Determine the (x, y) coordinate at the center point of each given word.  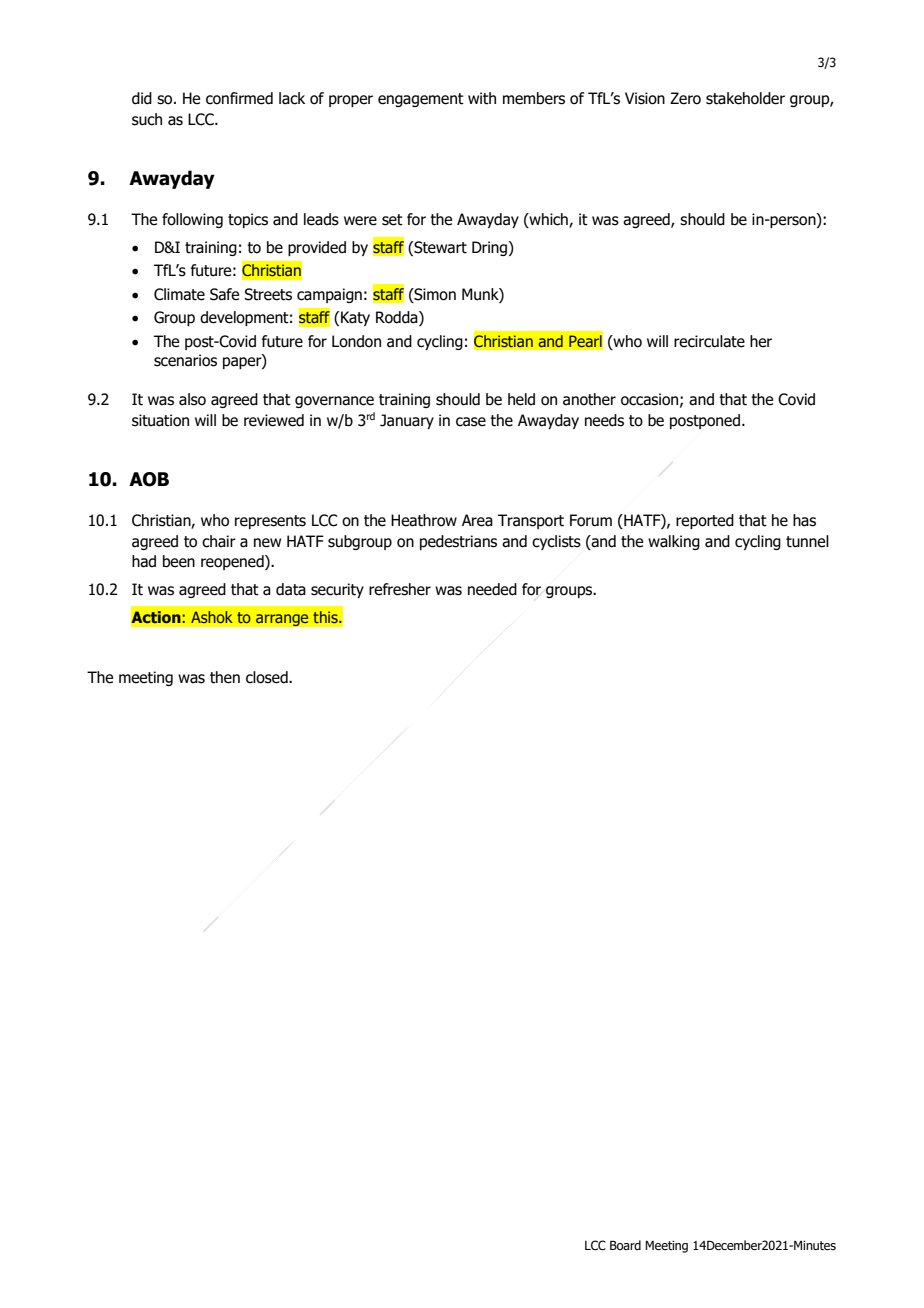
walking (674, 542)
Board (625, 1245)
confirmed (239, 98)
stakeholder (745, 98)
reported (705, 521)
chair (219, 541)
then (225, 677)
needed (492, 589)
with (482, 98)
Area (477, 520)
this (326, 617)
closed (268, 677)
